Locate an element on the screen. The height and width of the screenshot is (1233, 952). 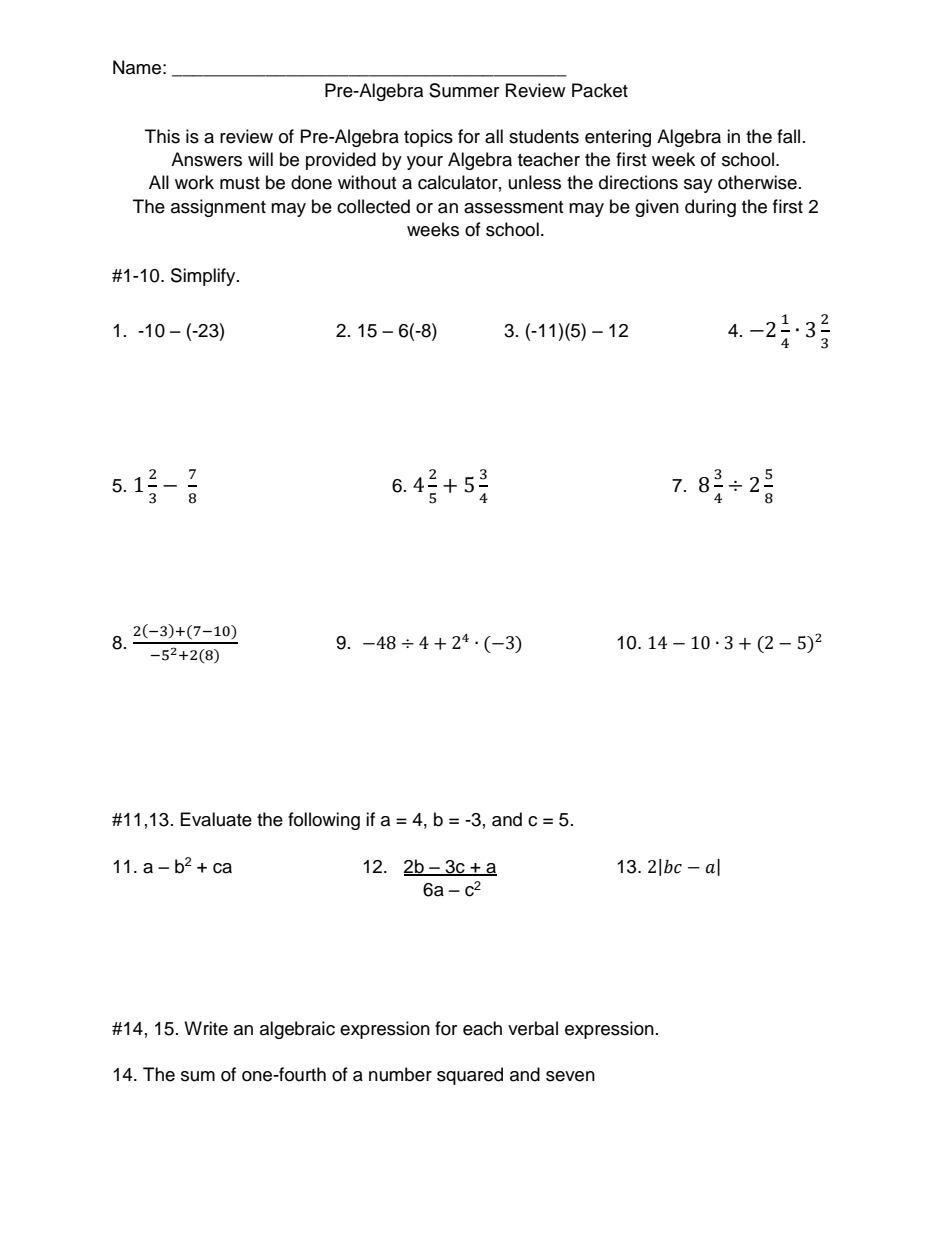
Write is located at coordinates (206, 1028).
